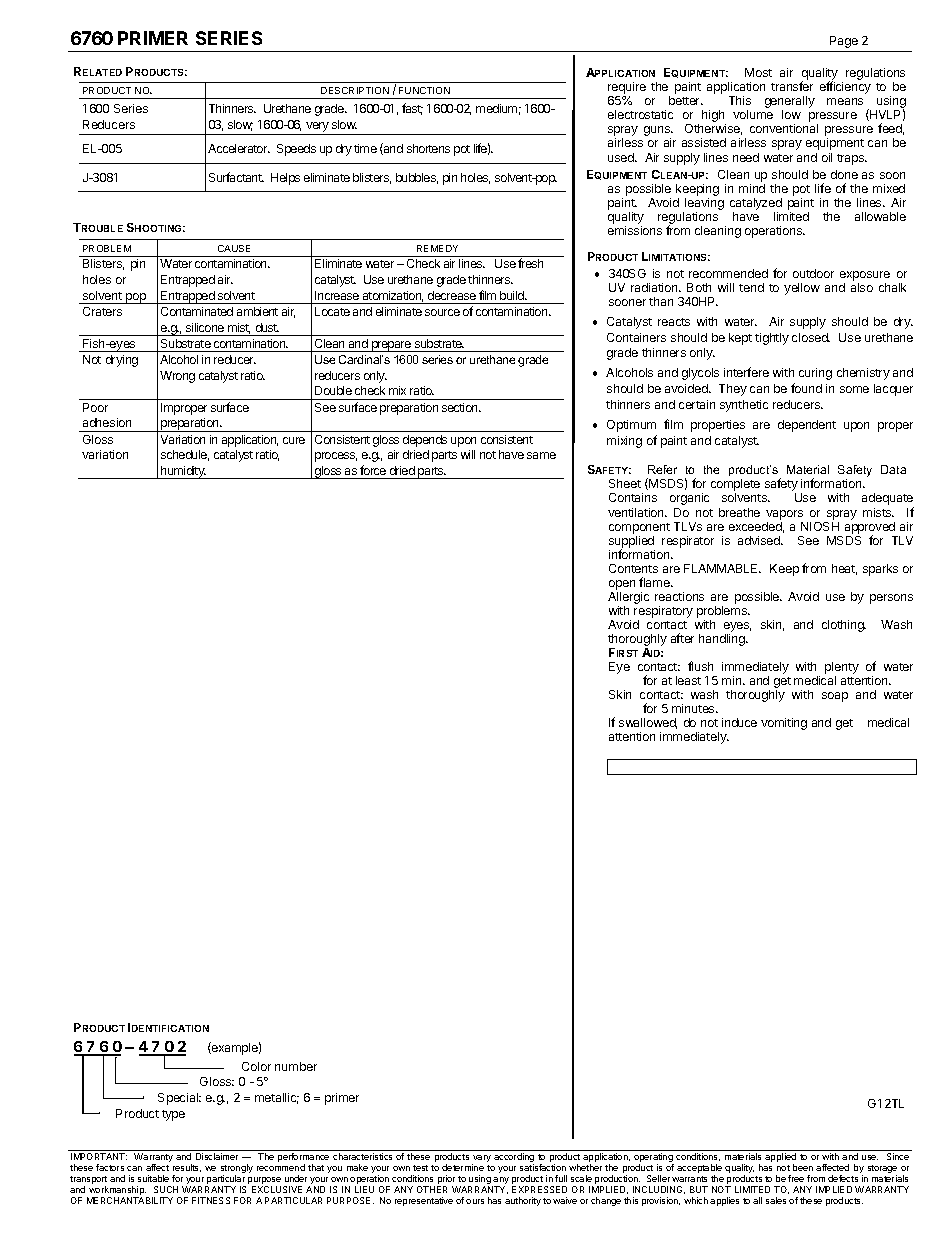 The height and width of the screenshot is (1233, 952). What do you see at coordinates (442, 312) in the screenshot?
I see `source` at bounding box center [442, 312].
